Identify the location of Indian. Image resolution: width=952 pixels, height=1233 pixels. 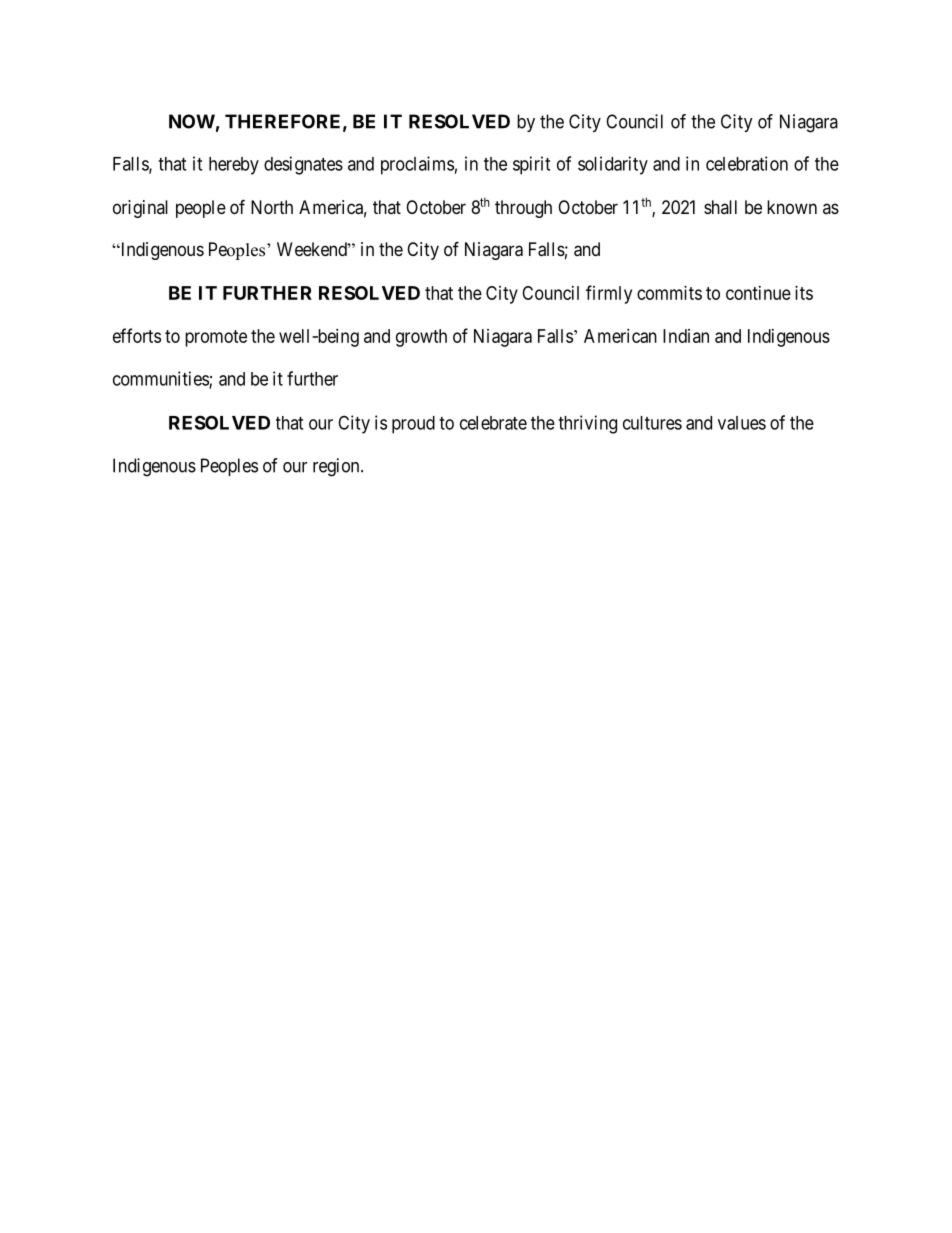
(686, 336).
